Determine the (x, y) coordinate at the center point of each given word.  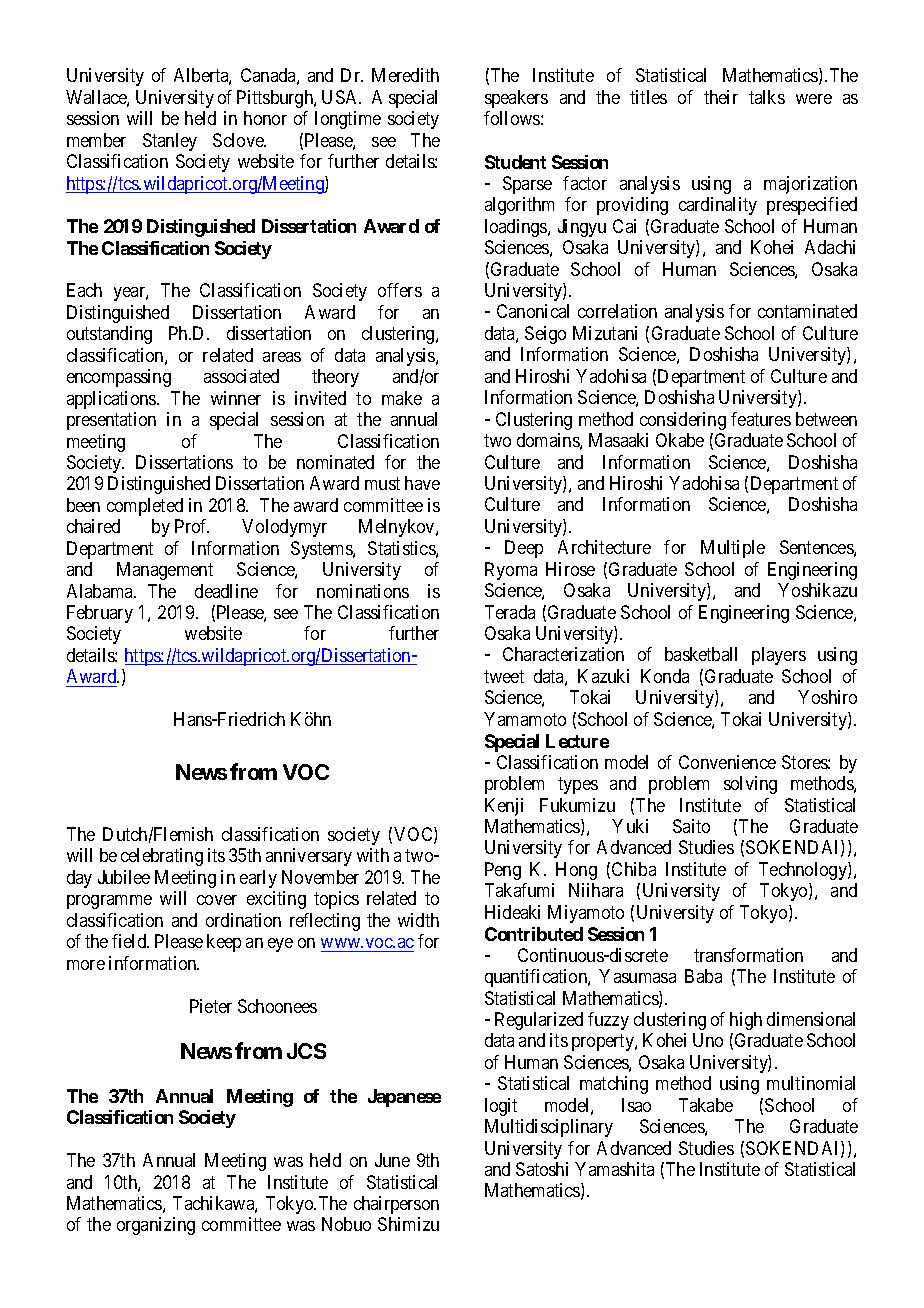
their (721, 97)
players (779, 656)
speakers (516, 99)
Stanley (170, 142)
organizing (156, 1226)
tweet (504, 676)
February (100, 614)
